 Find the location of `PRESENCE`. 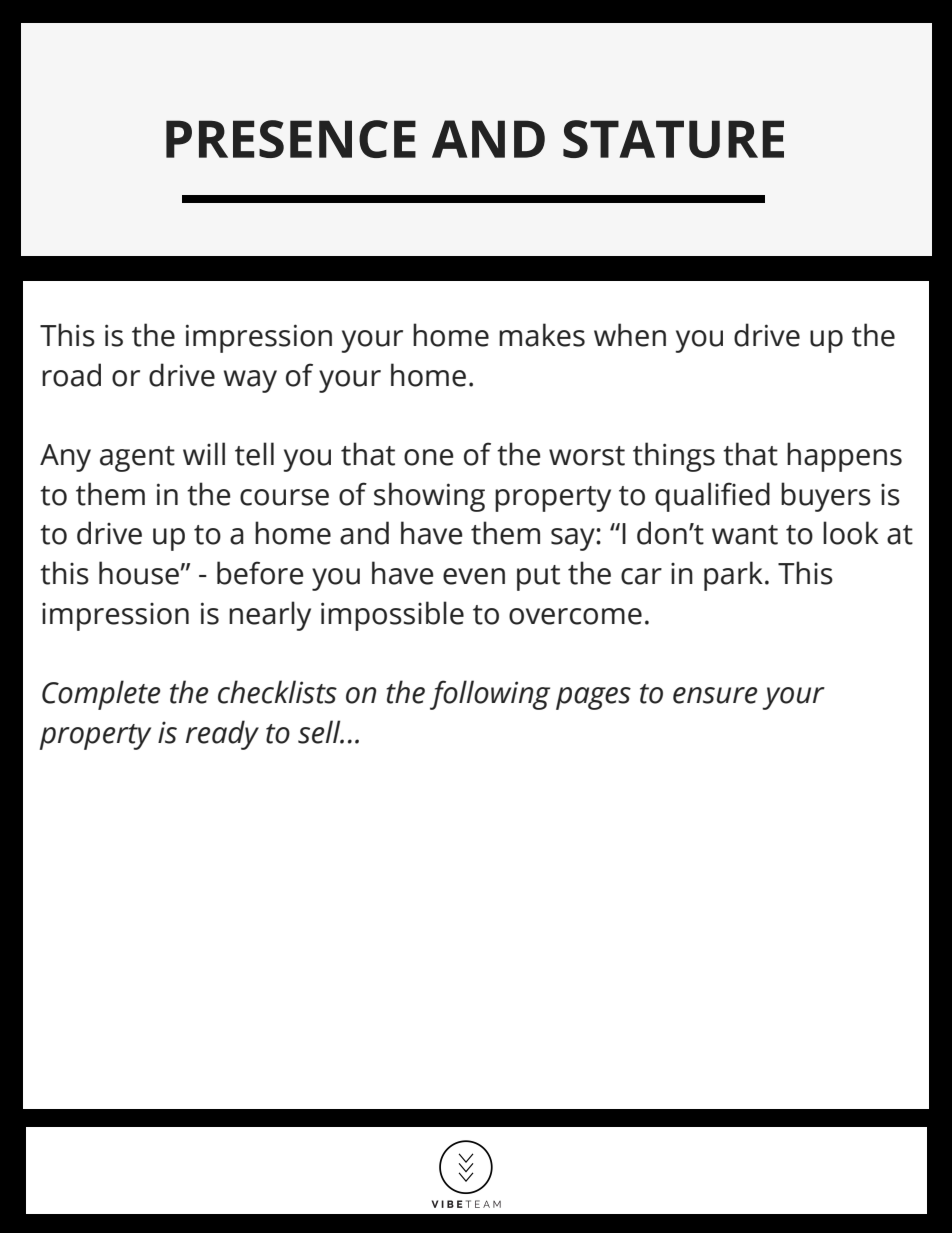

PRESENCE is located at coordinates (291, 139).
